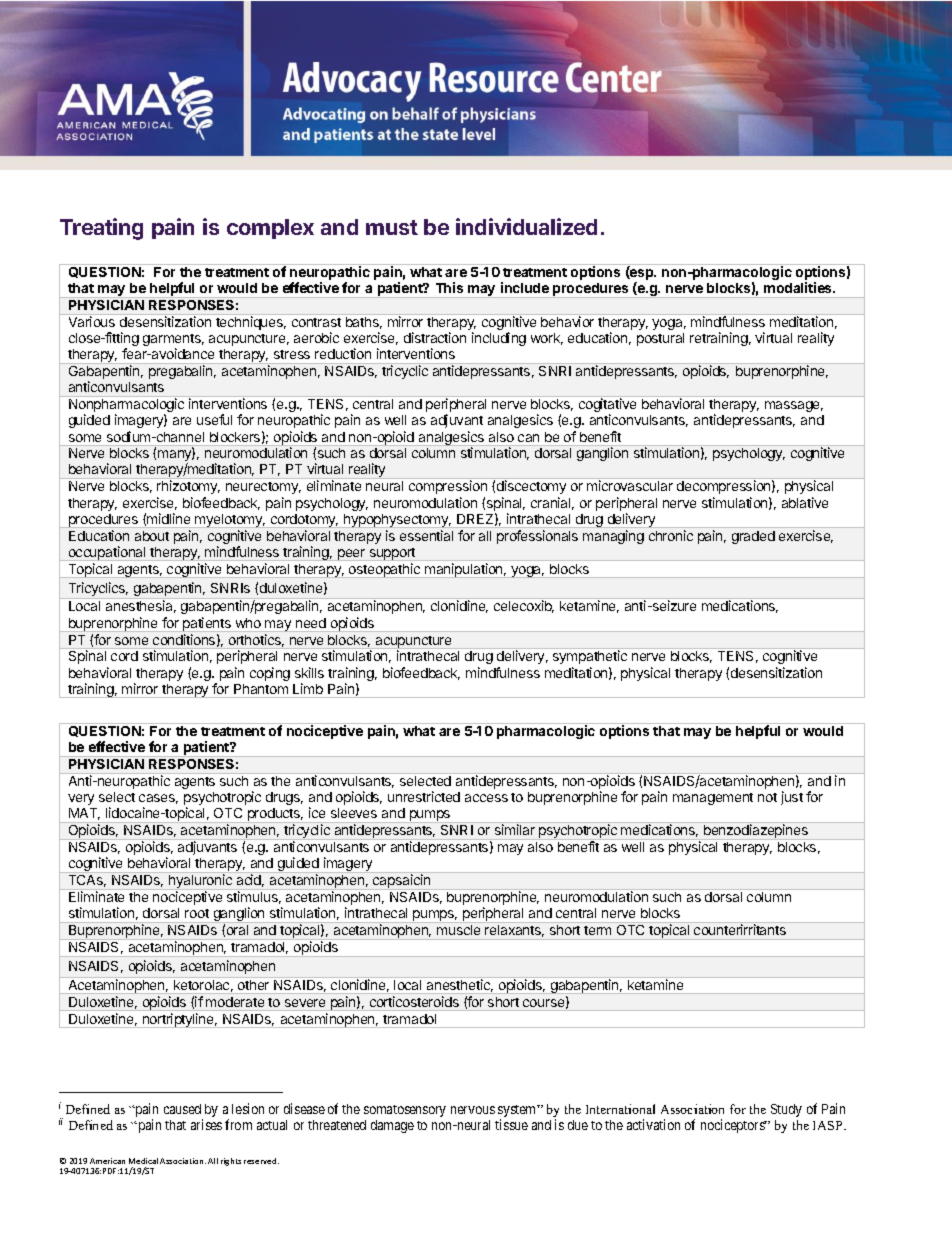 This screenshot has height=1233, width=952. What do you see at coordinates (206, 1124) in the screenshot?
I see `arises` at bounding box center [206, 1124].
